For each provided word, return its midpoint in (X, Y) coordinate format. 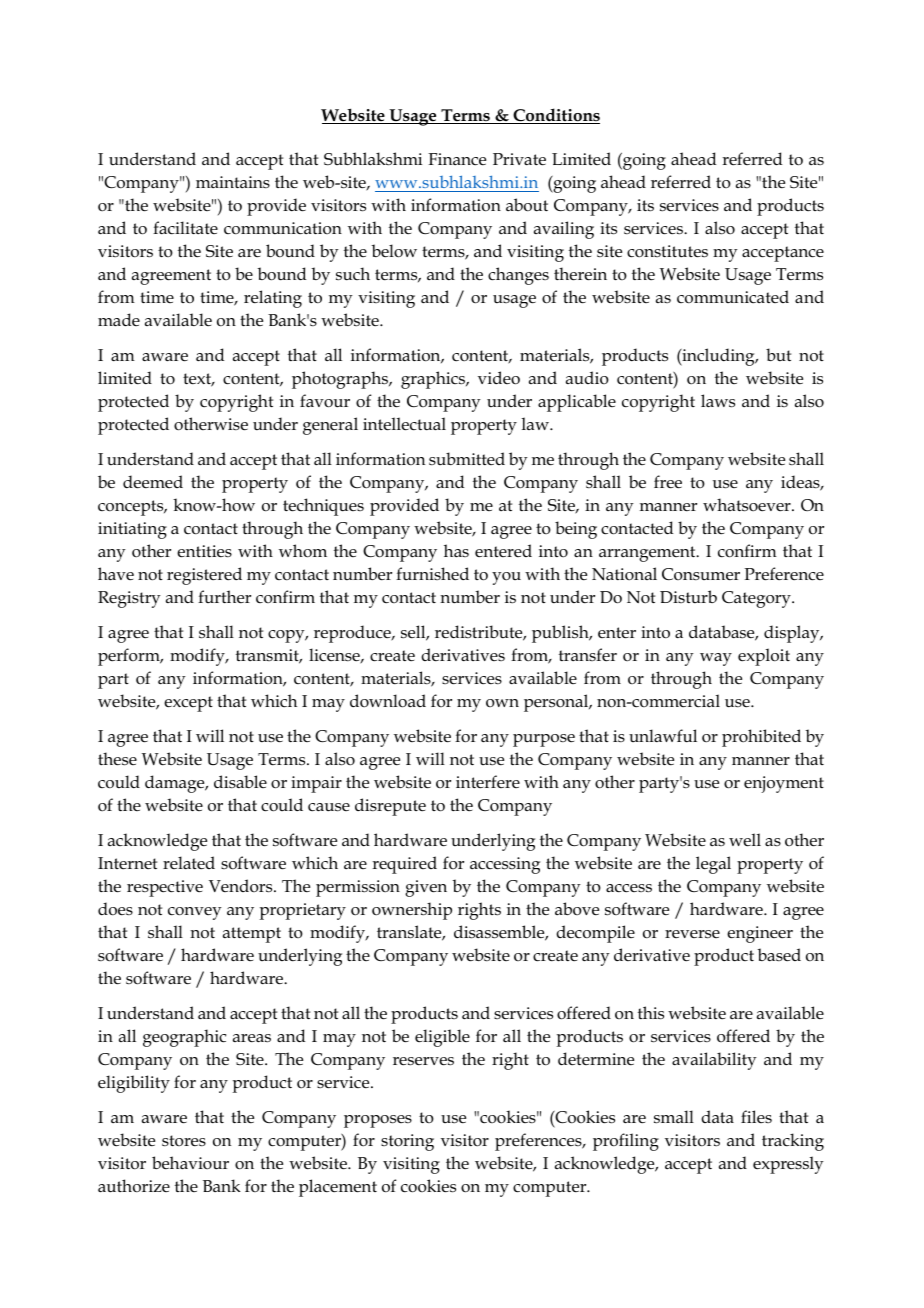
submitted (467, 458)
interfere (488, 781)
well (745, 840)
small (674, 1116)
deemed (153, 482)
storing (407, 1142)
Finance (457, 159)
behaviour (190, 1163)
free (668, 482)
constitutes (667, 251)
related (189, 862)
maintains (233, 182)
